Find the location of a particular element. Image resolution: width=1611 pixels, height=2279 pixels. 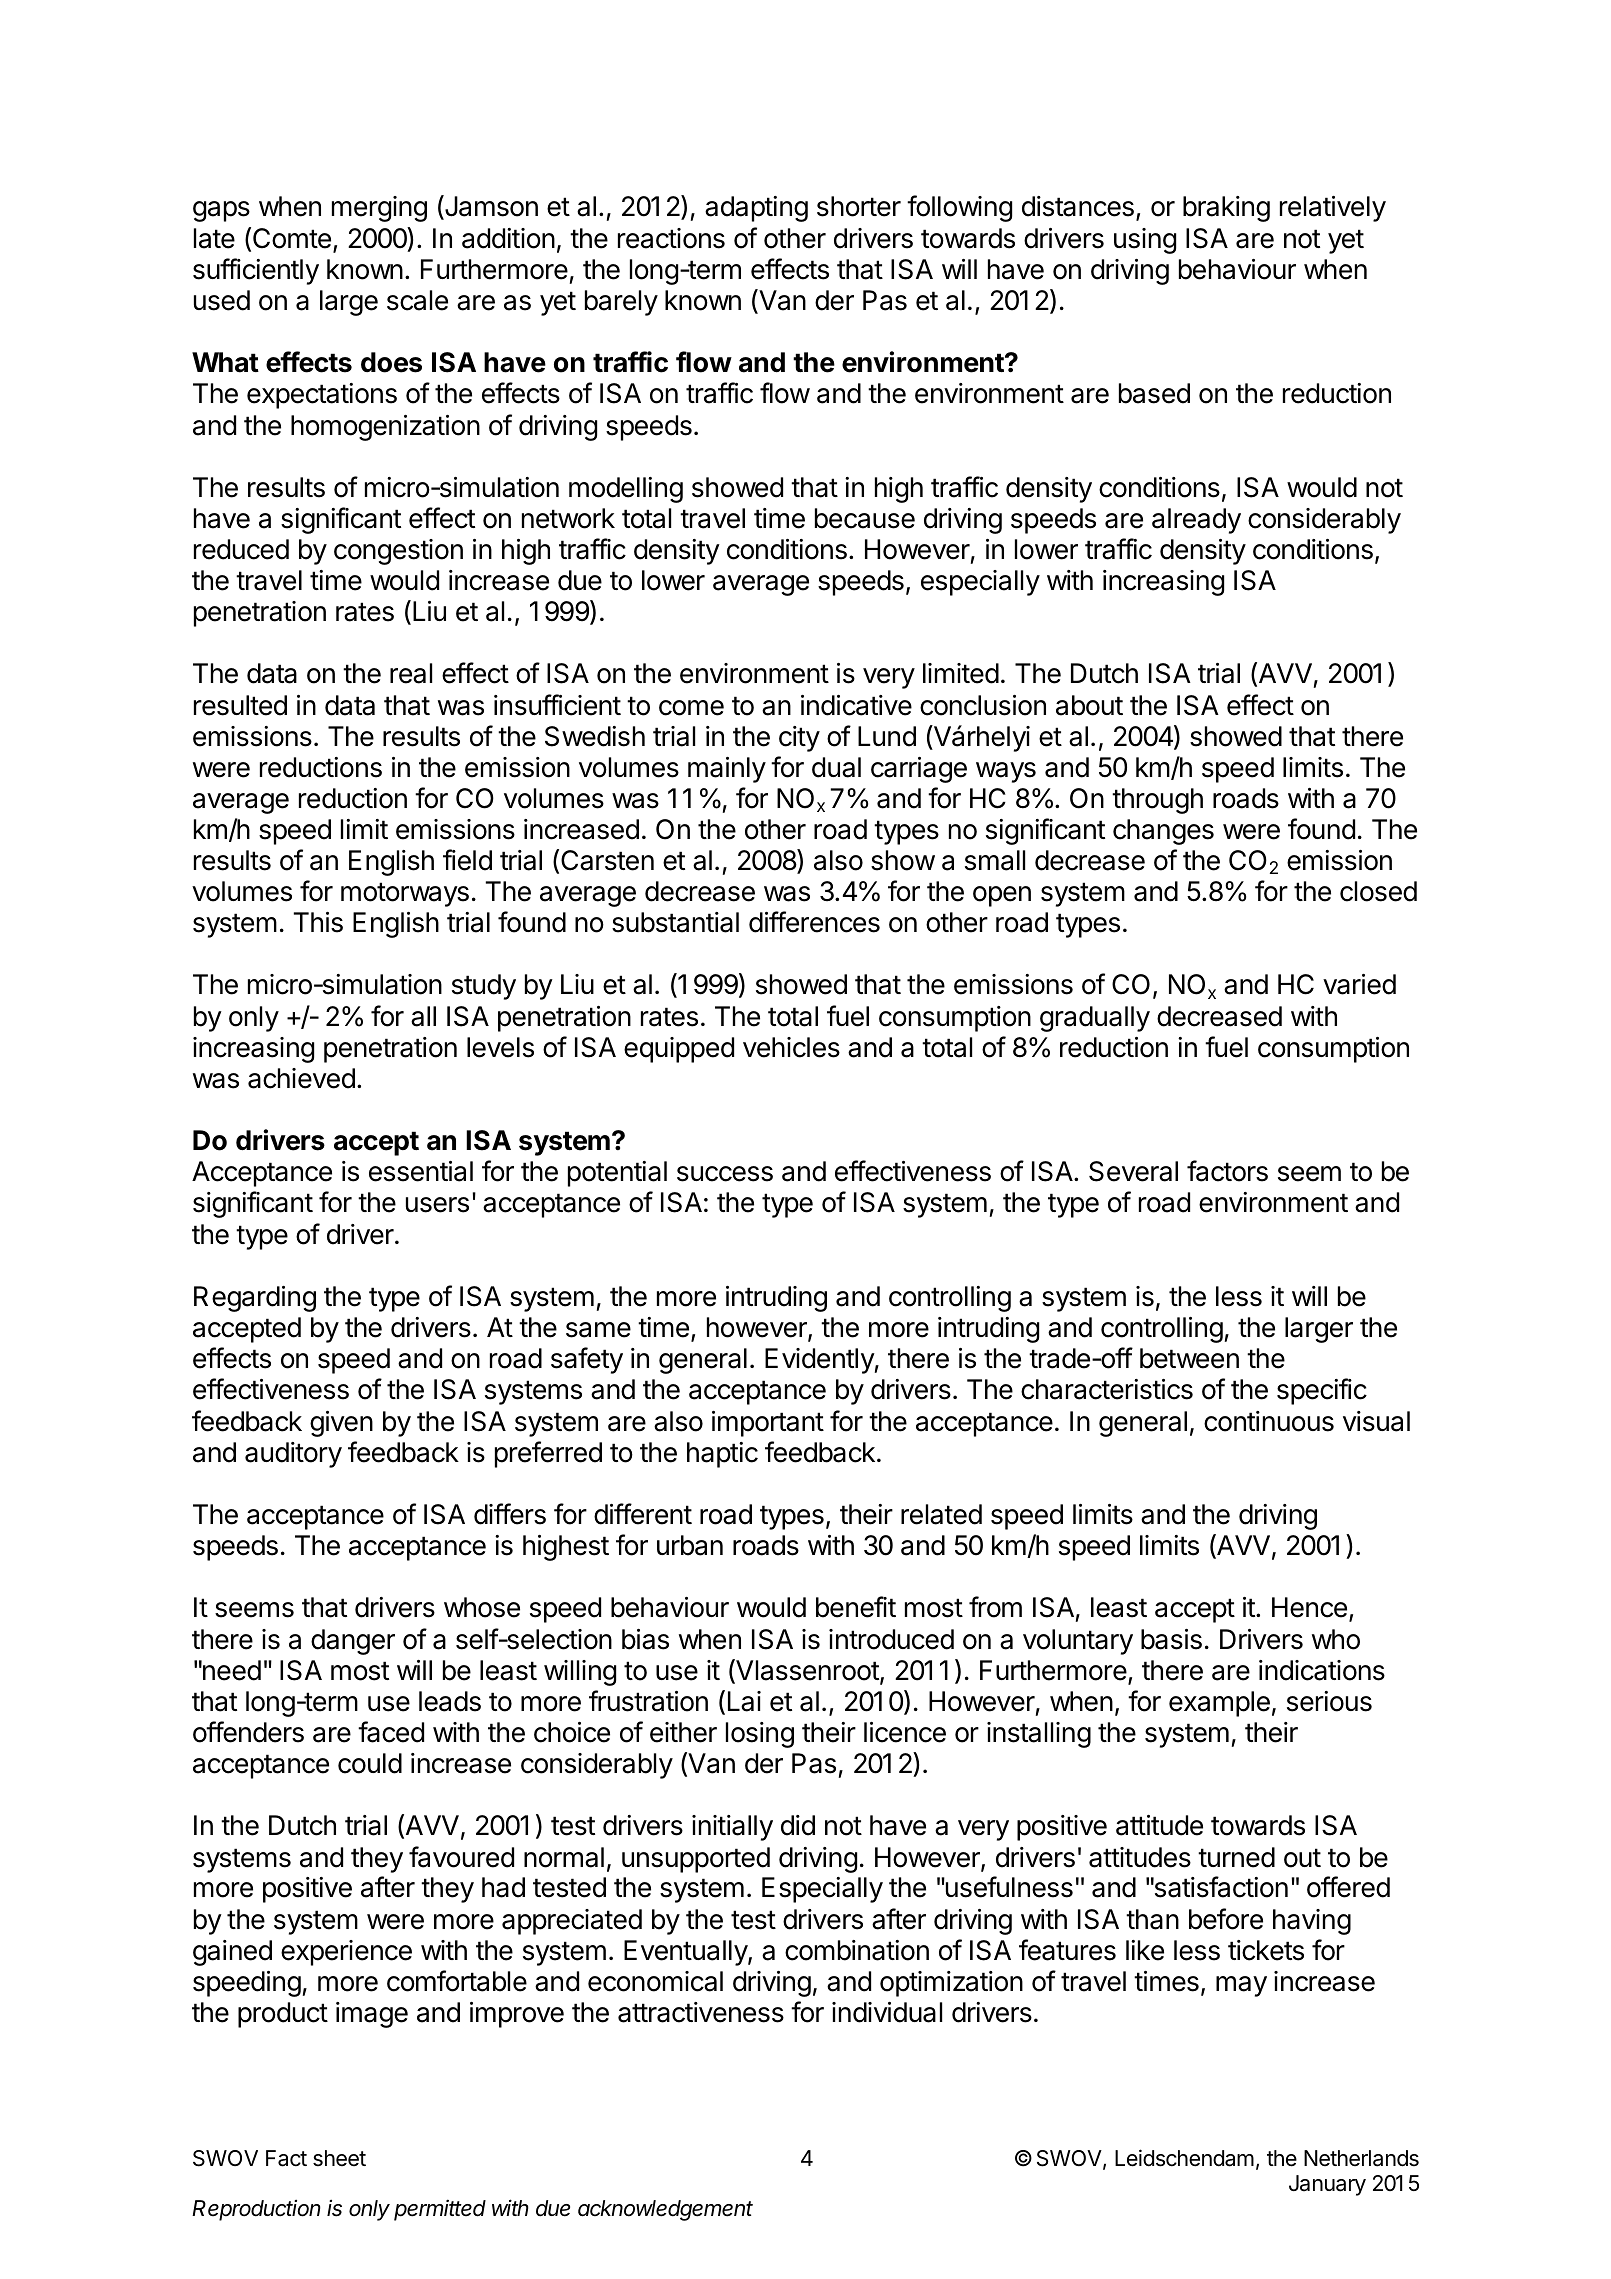

continuous is located at coordinates (1269, 1421).
